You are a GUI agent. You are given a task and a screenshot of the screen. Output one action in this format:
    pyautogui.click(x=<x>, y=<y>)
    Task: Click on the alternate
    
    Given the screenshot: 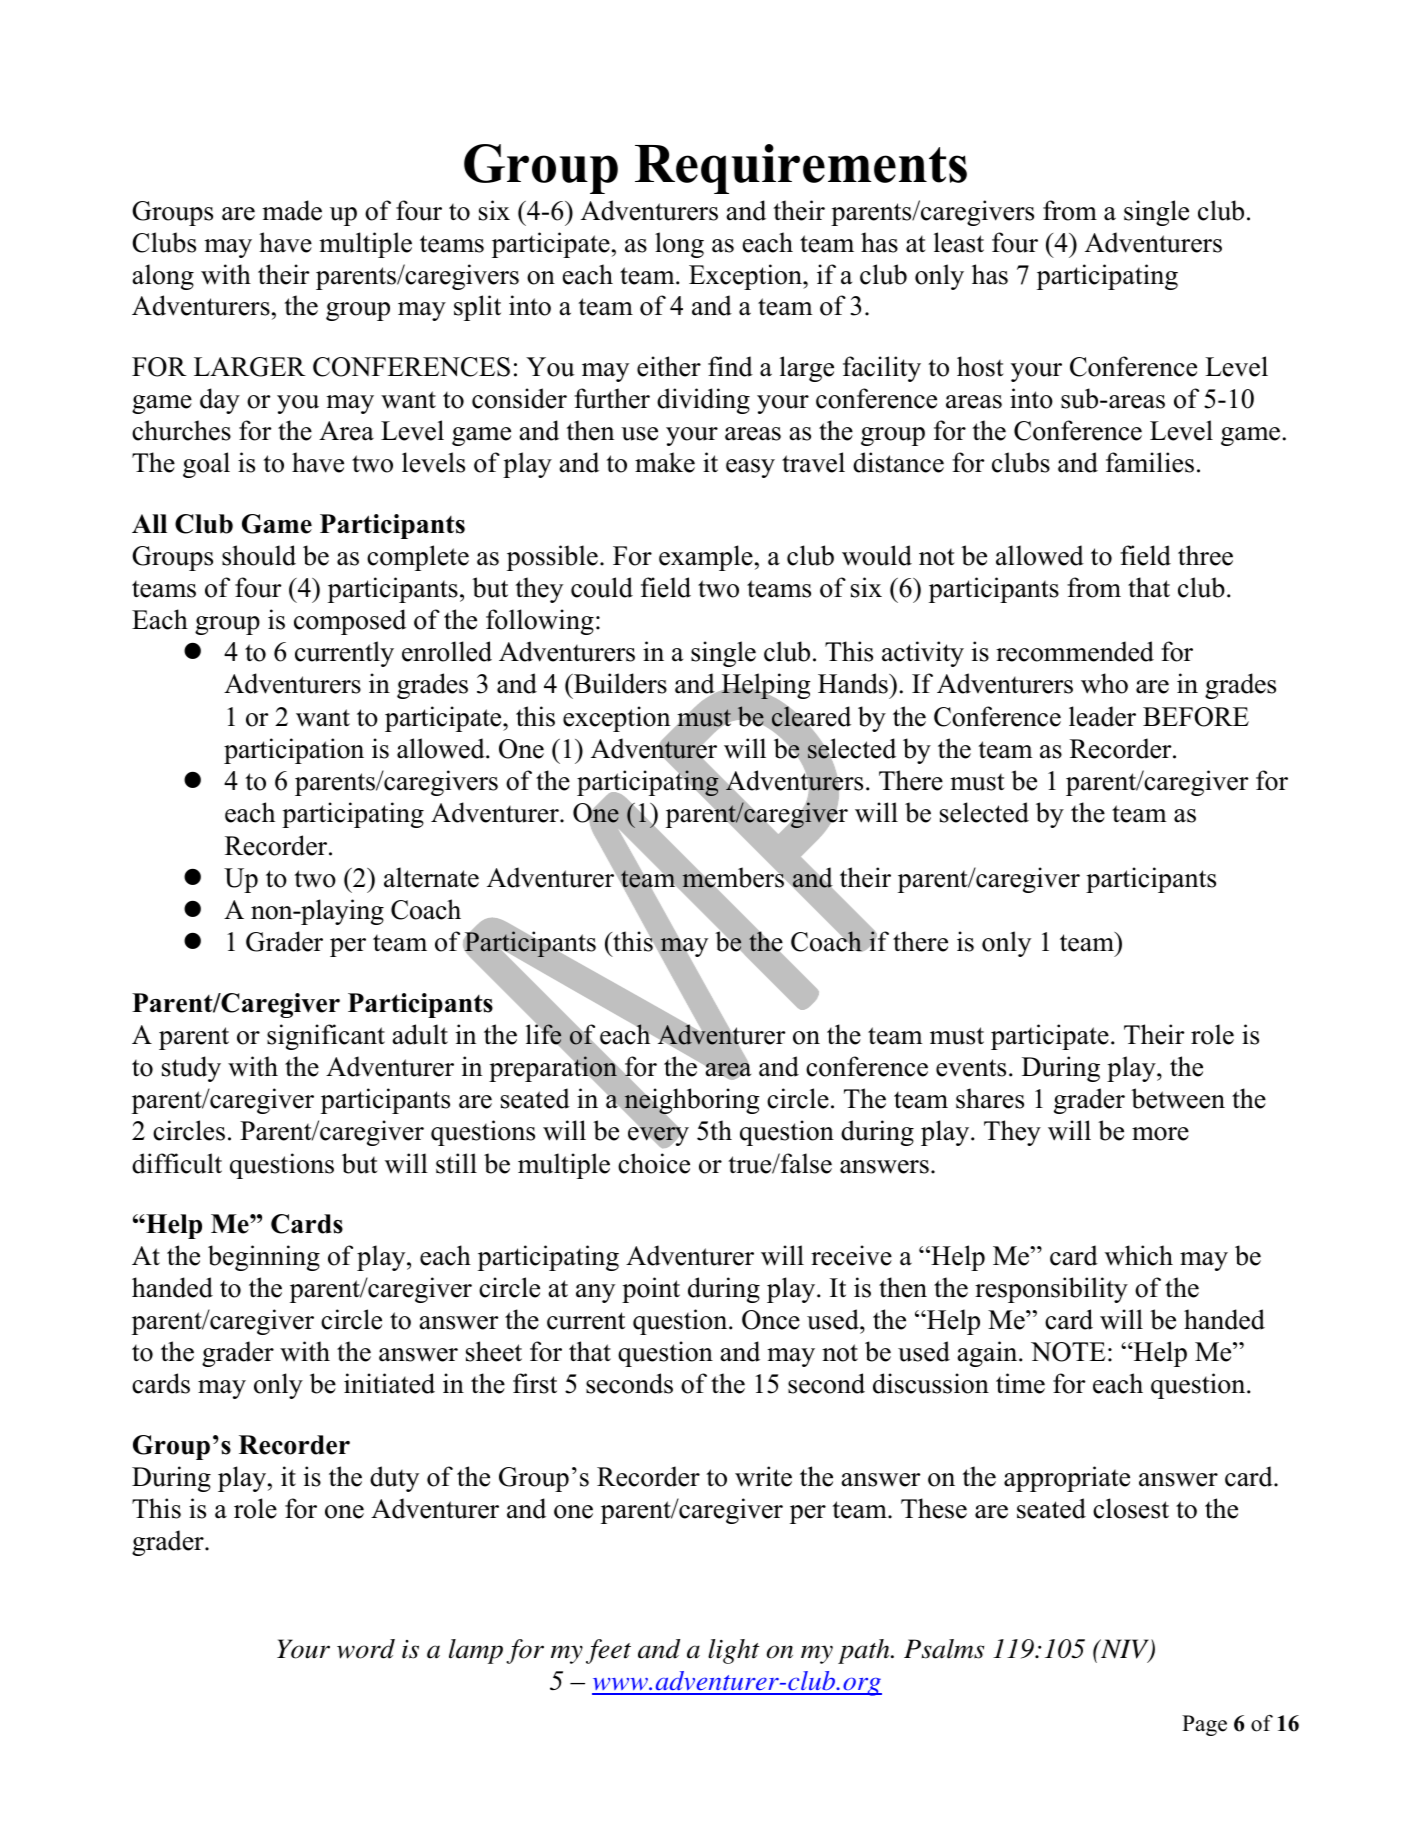 What is the action you would take?
    pyautogui.click(x=431, y=877)
